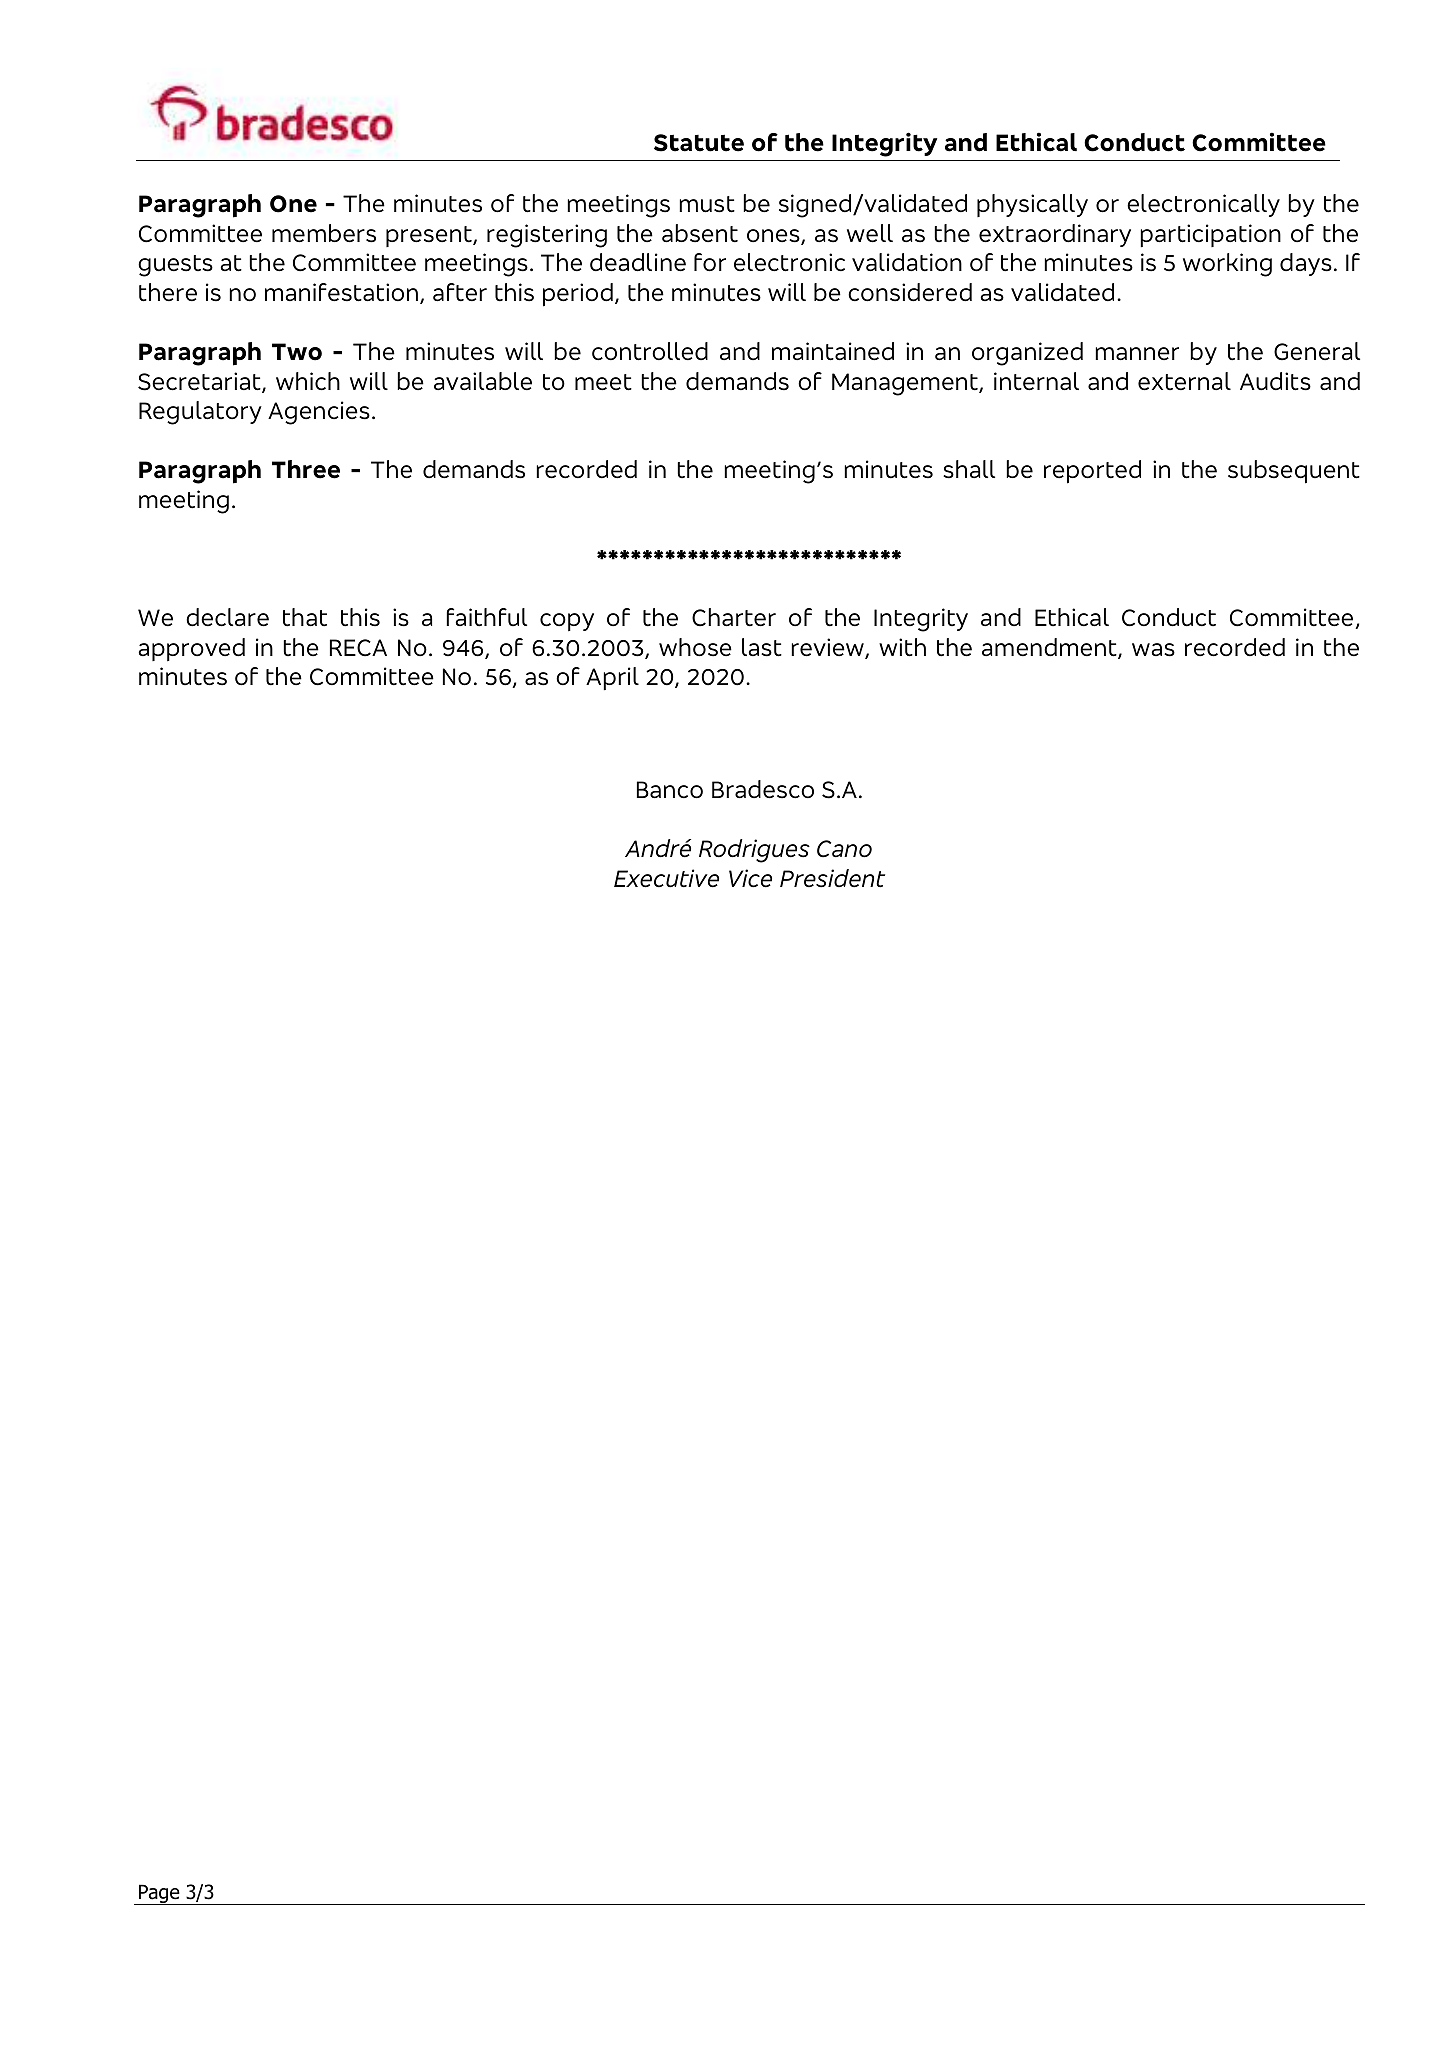 The width and height of the page is (1447, 2047). I want to click on that, so click(305, 617).
